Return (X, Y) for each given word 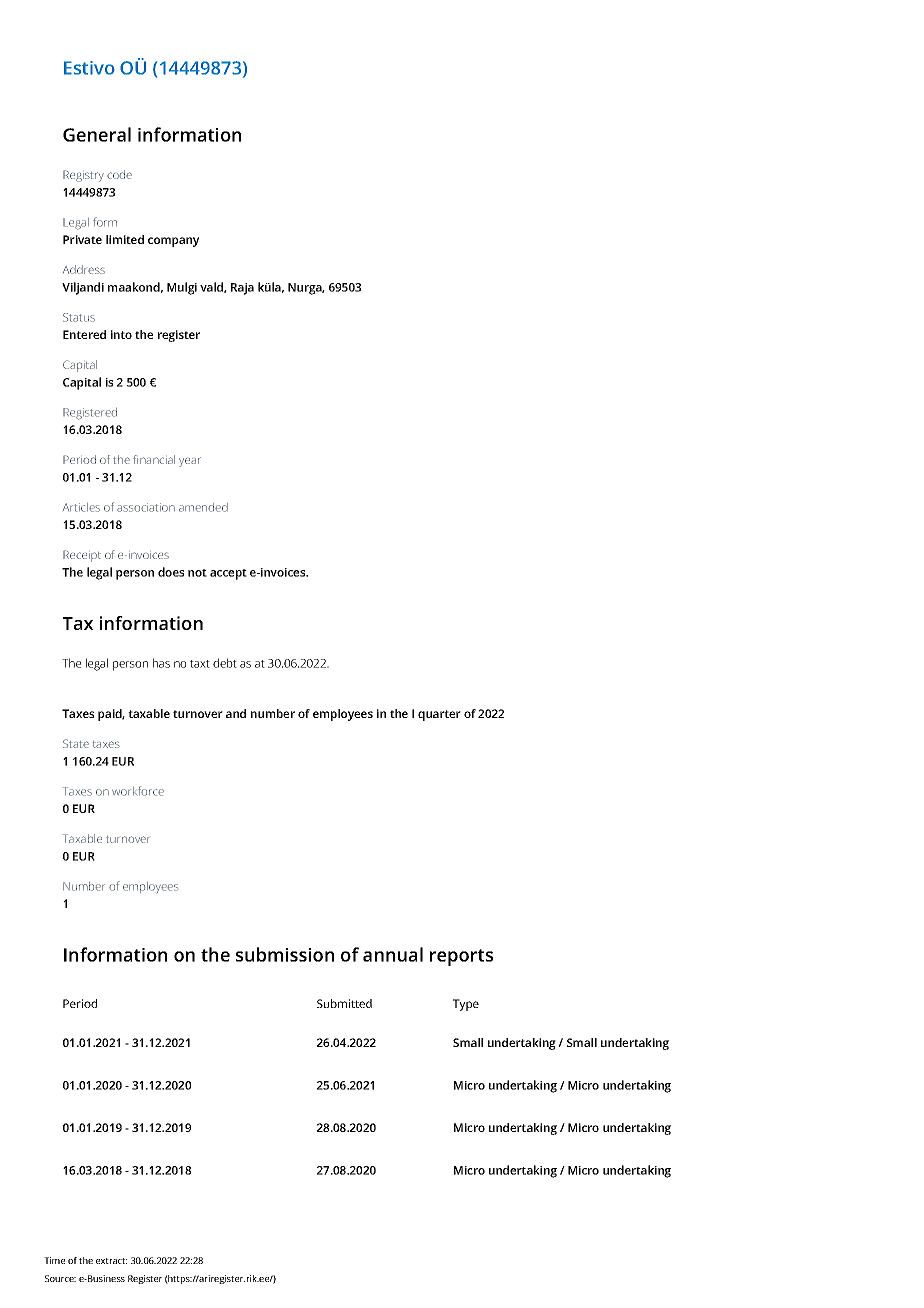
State (76, 743)
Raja (242, 289)
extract (111, 1261)
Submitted (344, 1003)
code (119, 174)
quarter (439, 715)
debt (225, 663)
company (173, 242)
